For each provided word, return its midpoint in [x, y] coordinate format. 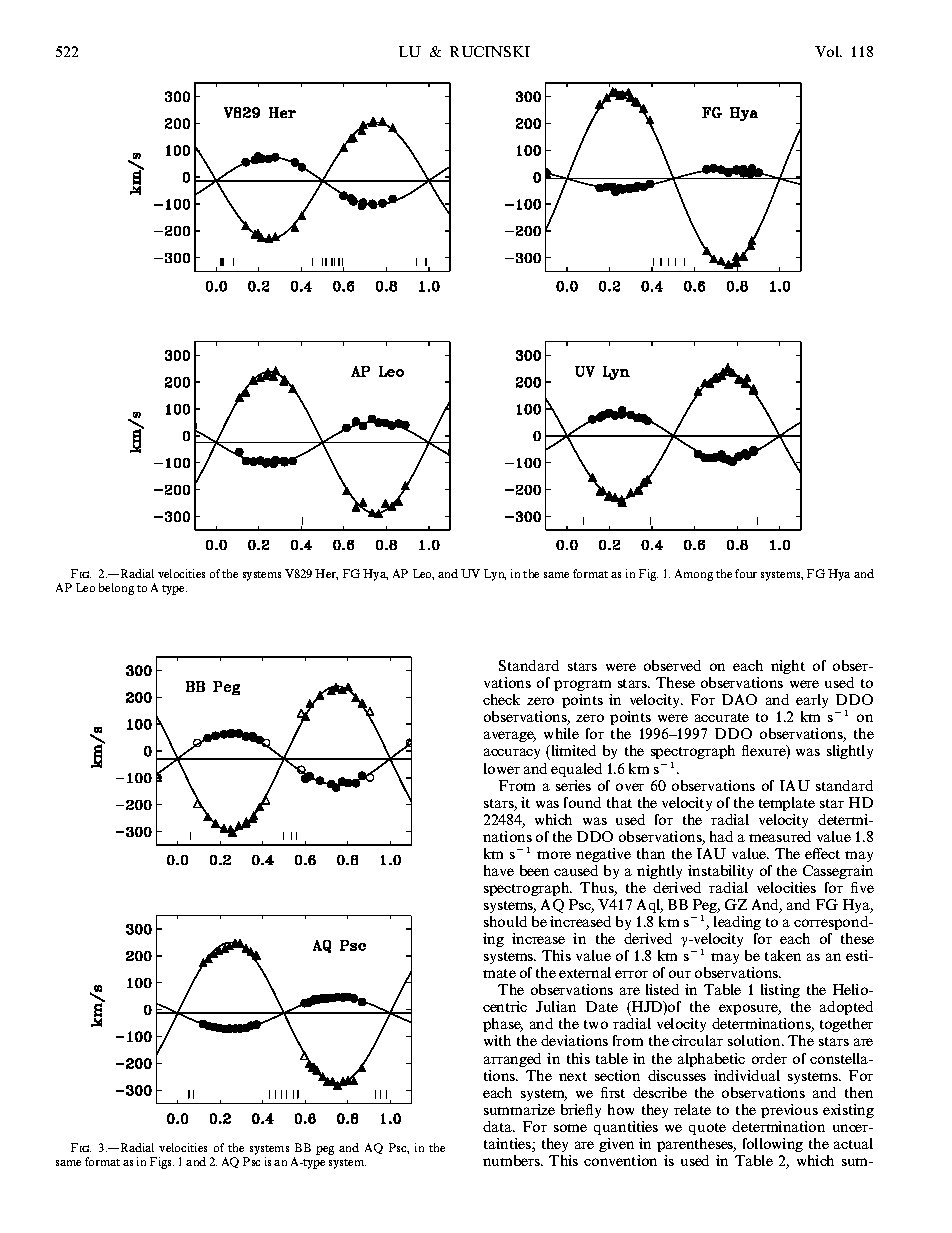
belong [116, 589]
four [746, 573]
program [583, 687]
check [501, 699]
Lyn [495, 575]
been [534, 870]
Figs [162, 1163]
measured [780, 836]
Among [694, 575]
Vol [828, 51]
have [499, 870]
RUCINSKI [490, 51]
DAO [739, 699]
